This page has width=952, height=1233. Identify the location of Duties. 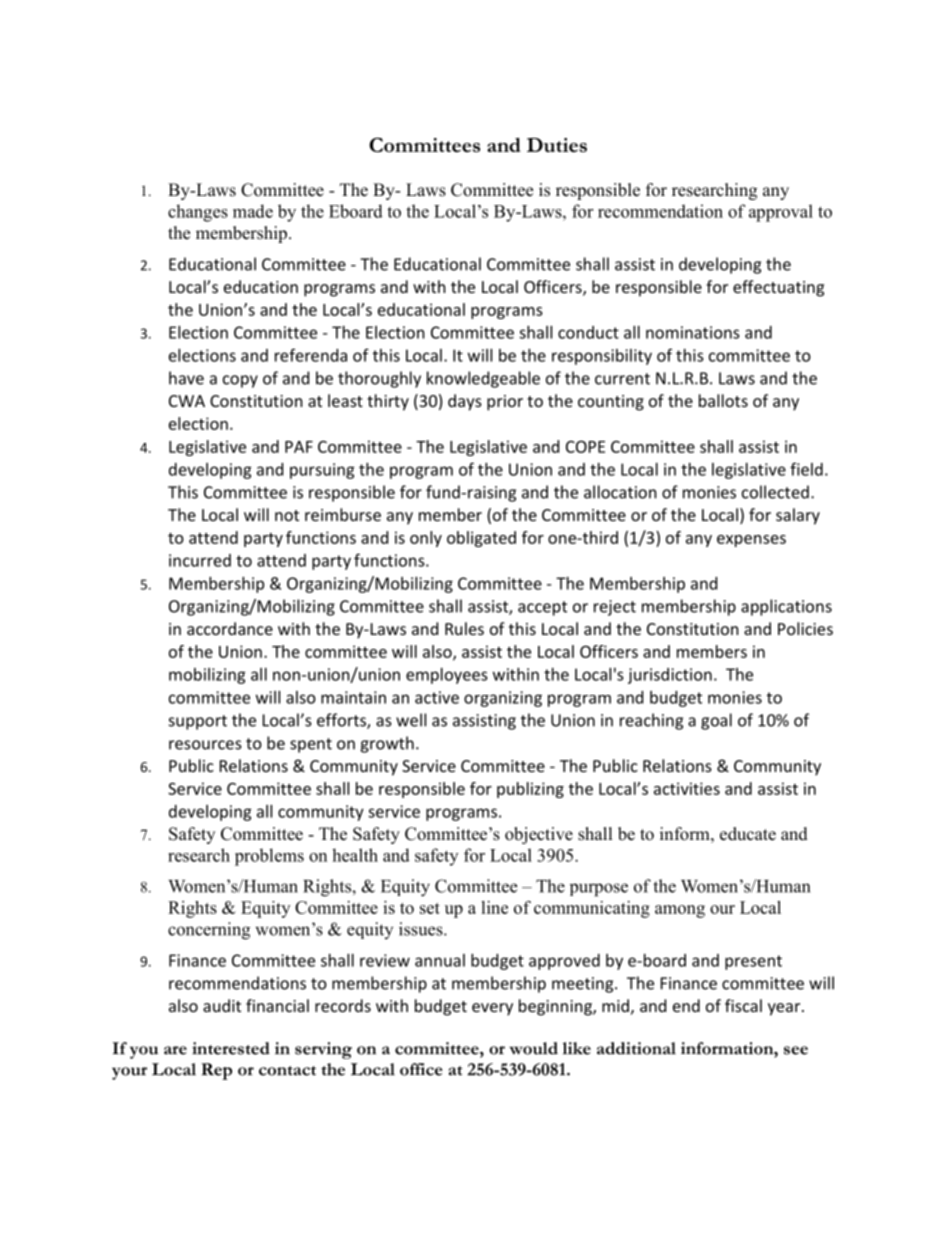
(557, 145).
